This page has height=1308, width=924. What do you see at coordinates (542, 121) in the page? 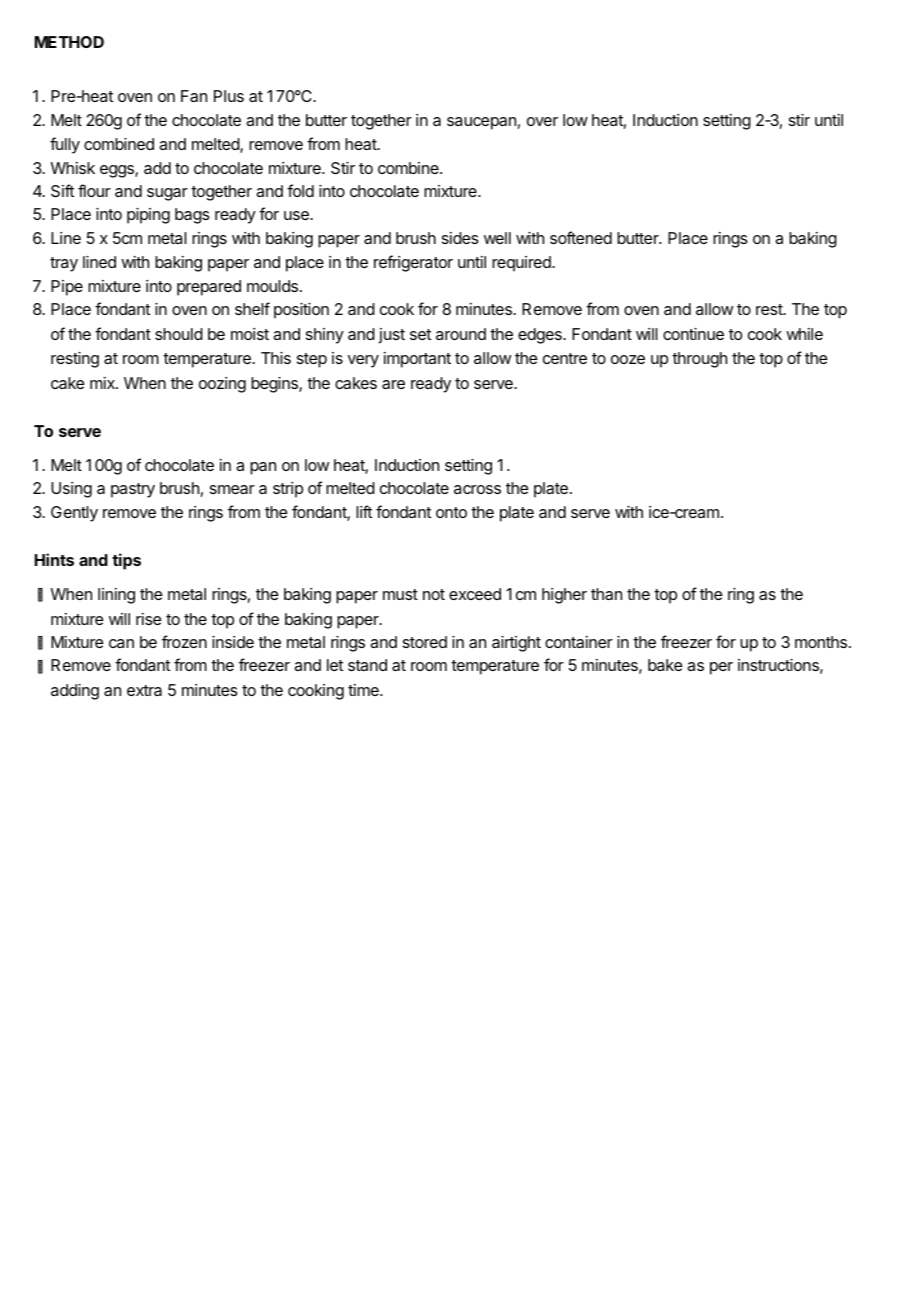
I see `over` at bounding box center [542, 121].
